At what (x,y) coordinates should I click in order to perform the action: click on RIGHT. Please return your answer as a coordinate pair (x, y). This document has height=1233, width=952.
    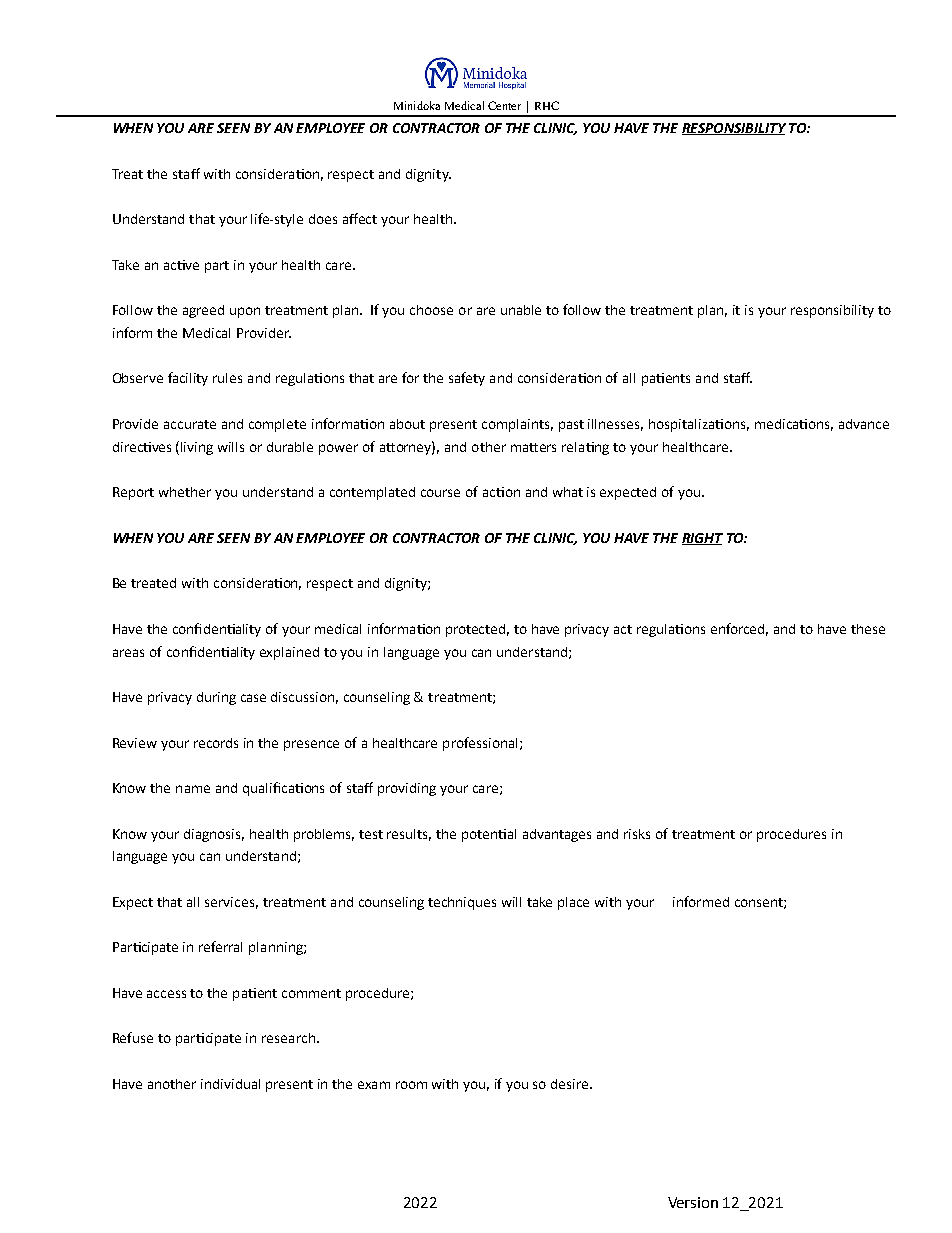
    Looking at the image, I should click on (702, 539).
